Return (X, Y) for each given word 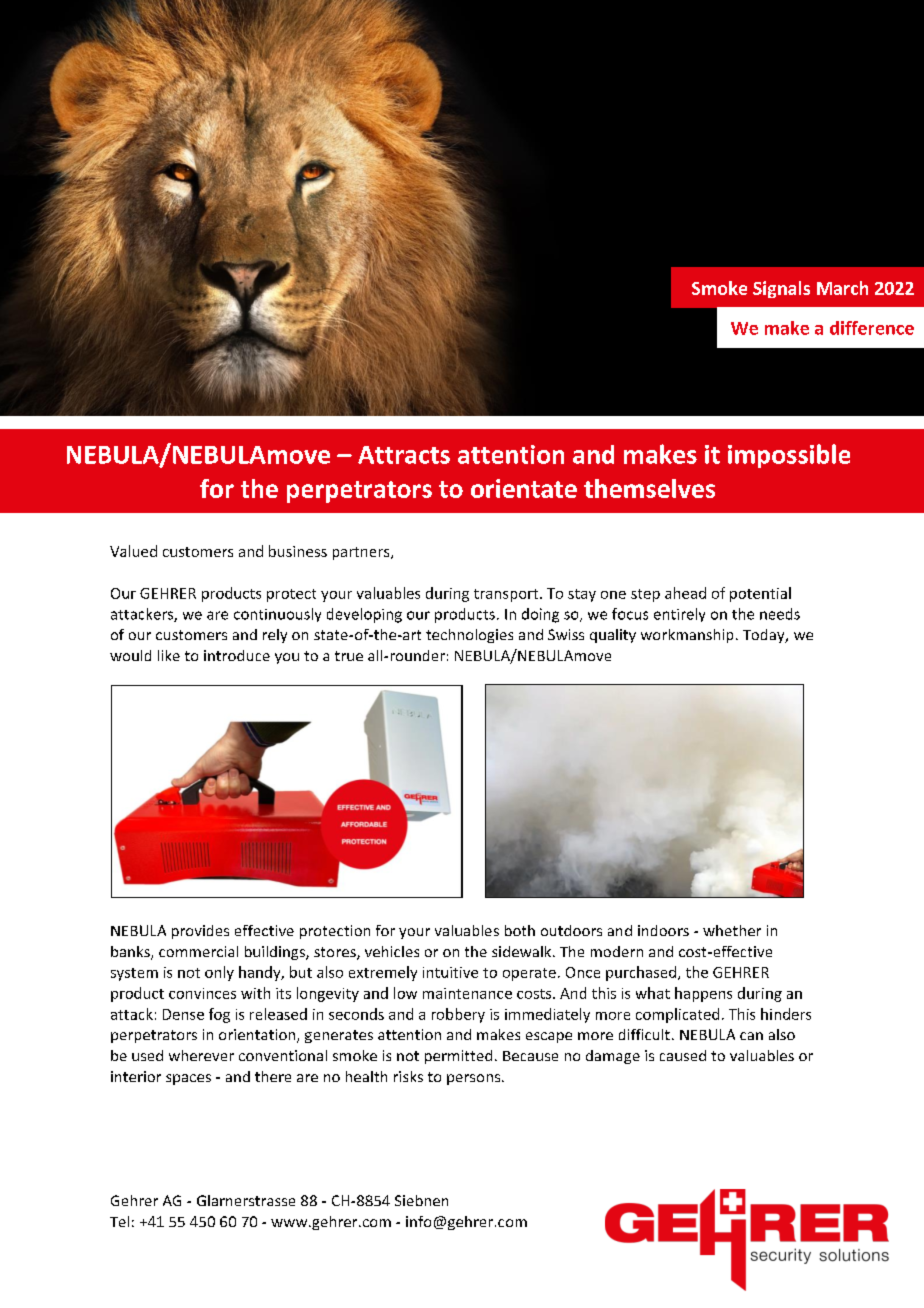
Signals (781, 289)
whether (732, 930)
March (842, 288)
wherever (201, 1055)
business (298, 551)
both (520, 930)
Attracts (404, 455)
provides (200, 932)
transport (507, 595)
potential (760, 594)
